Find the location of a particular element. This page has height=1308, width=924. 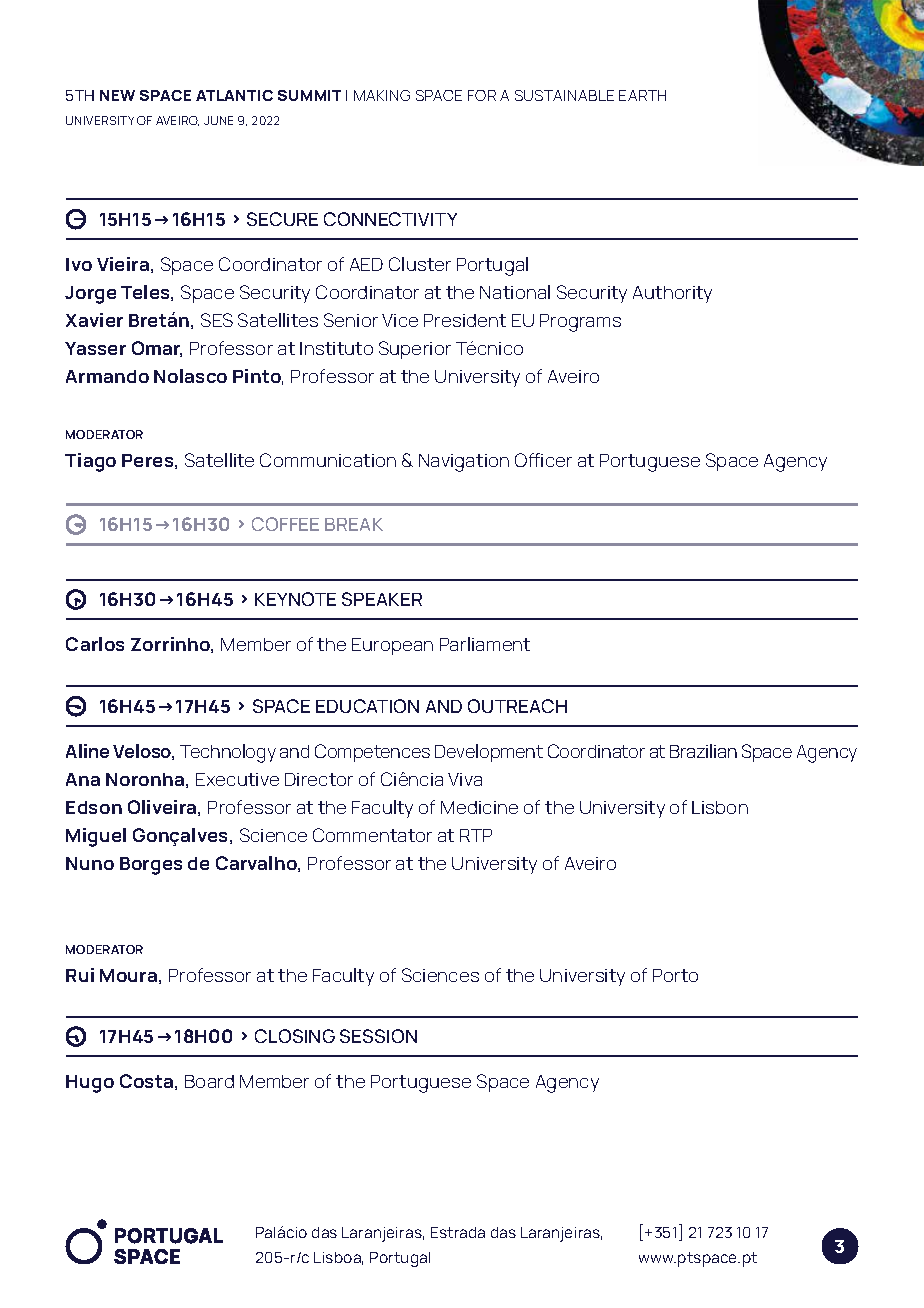

Estrada is located at coordinates (458, 1232).
